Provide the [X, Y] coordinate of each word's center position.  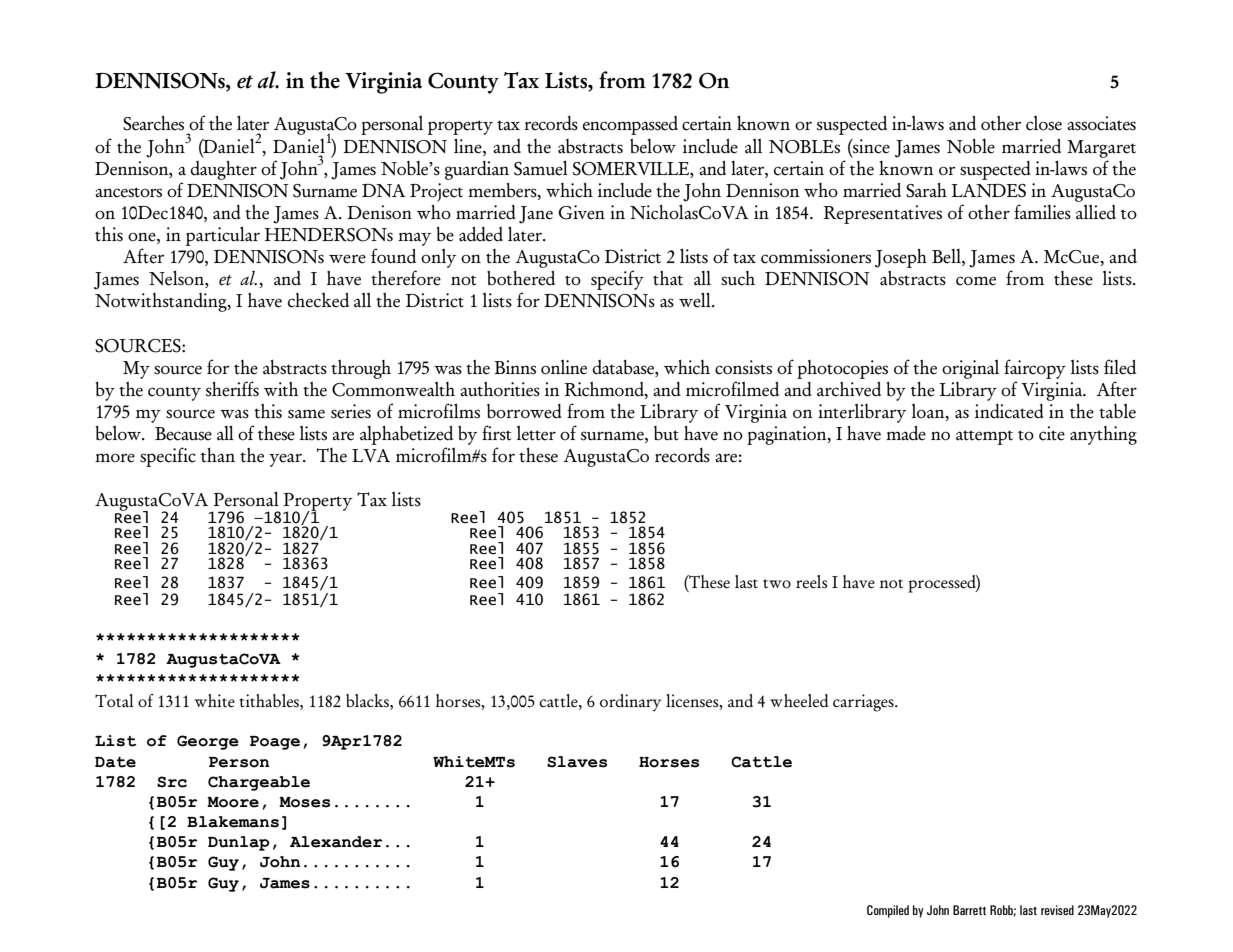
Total [114, 700]
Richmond [605, 390]
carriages [864, 703]
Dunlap [239, 843]
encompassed [630, 125]
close [1044, 123]
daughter [224, 170]
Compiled [888, 911]
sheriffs [232, 389]
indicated [1009, 411]
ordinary [630, 703]
